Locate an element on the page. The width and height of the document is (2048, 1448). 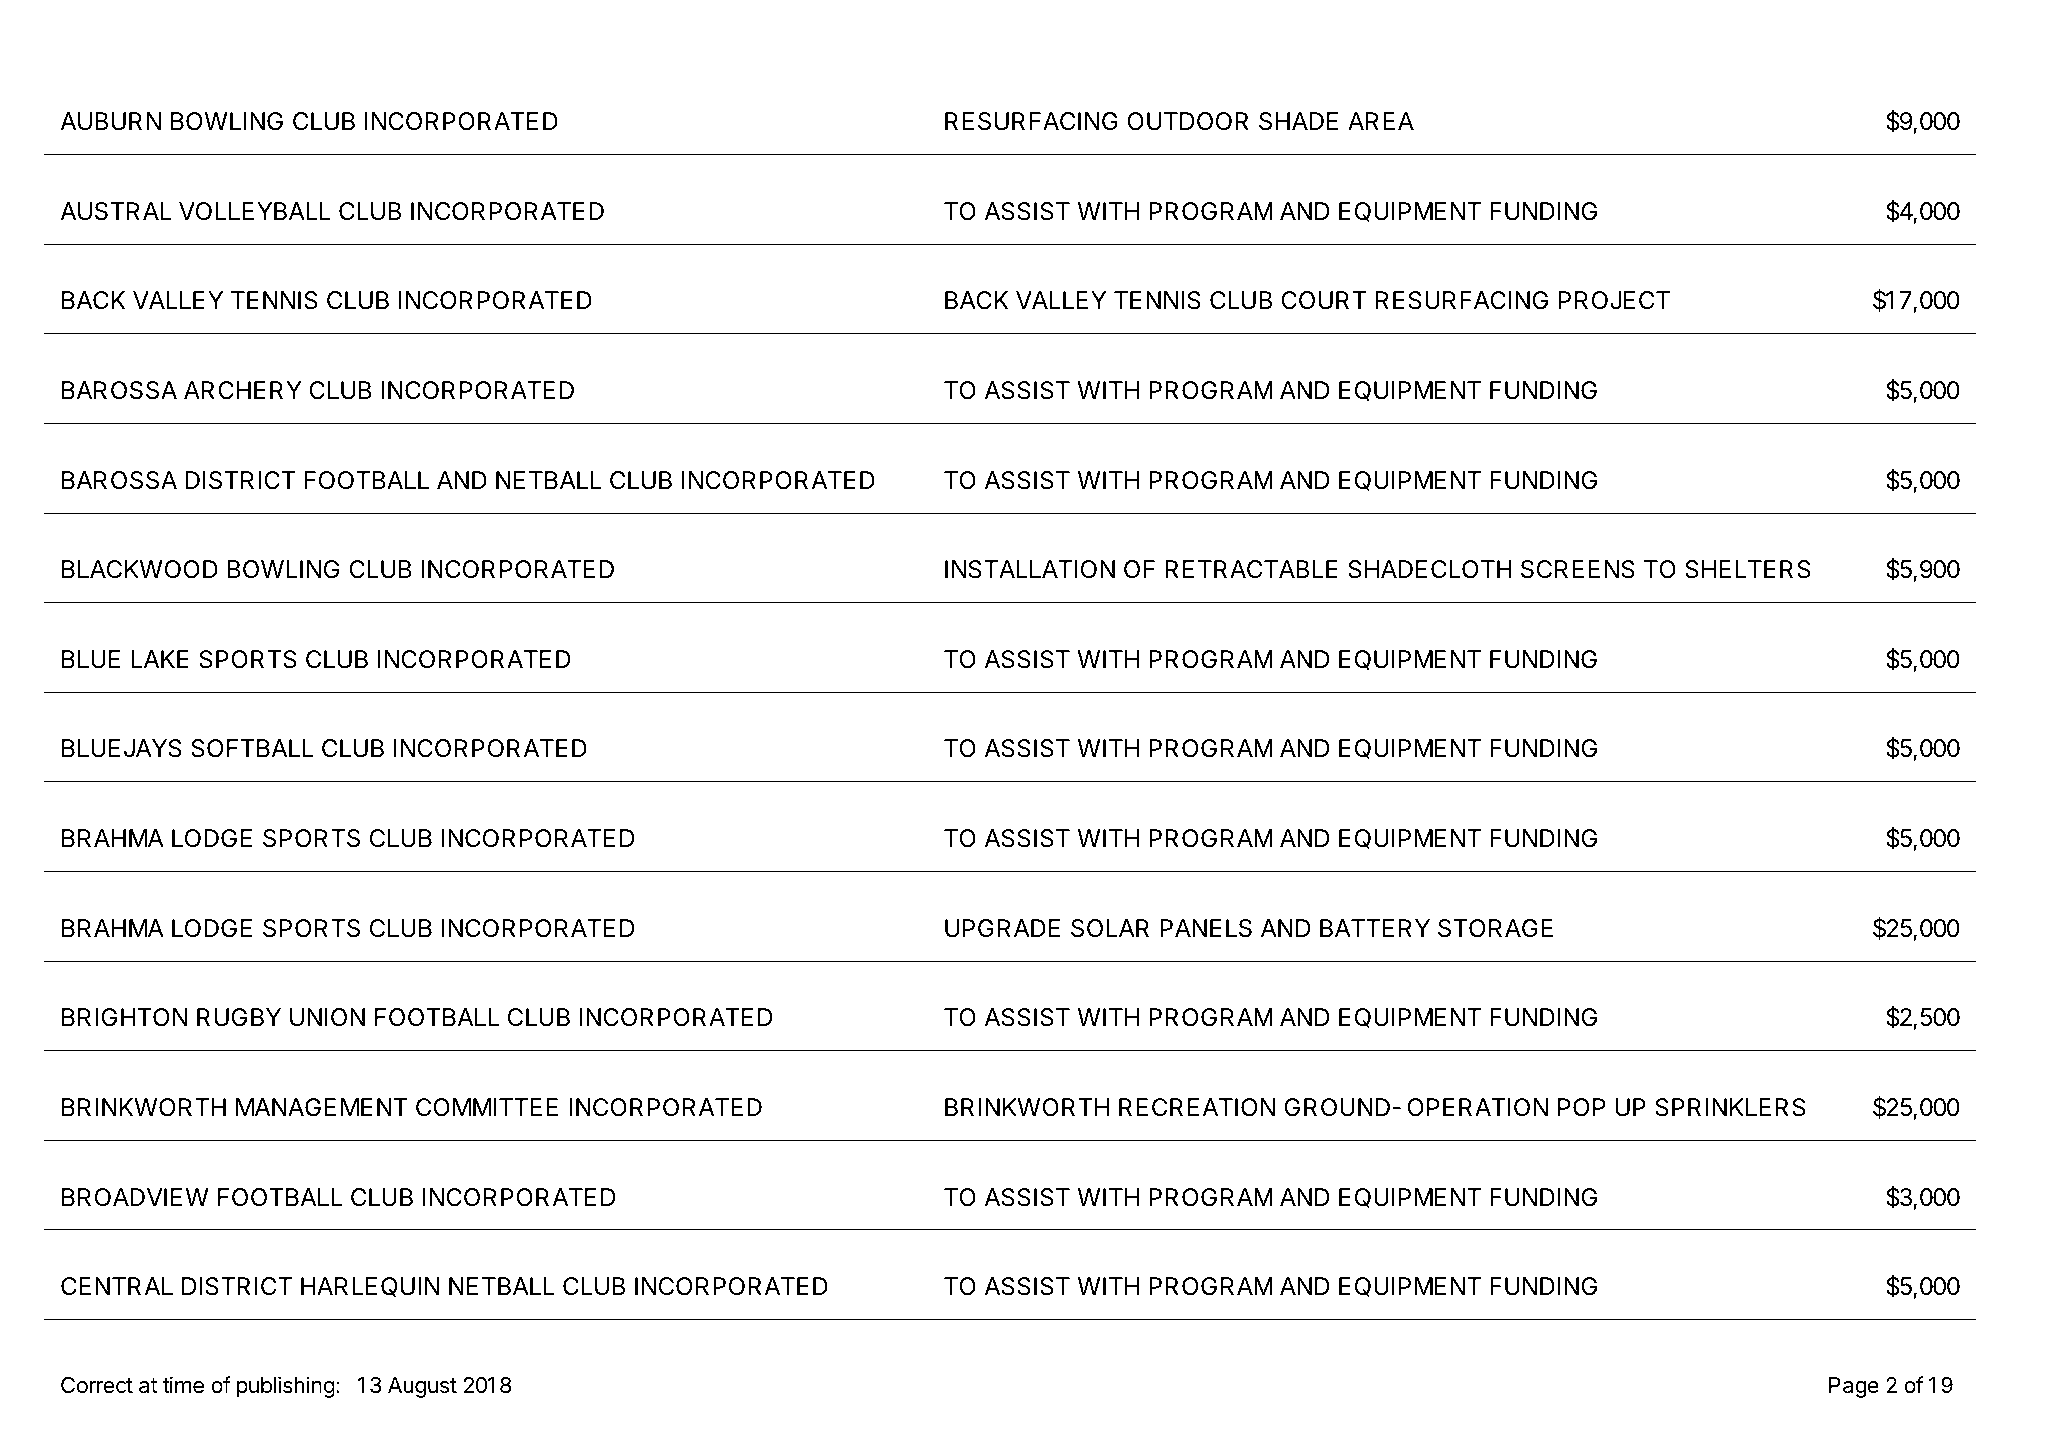
OUTDOOR is located at coordinates (1187, 121).
